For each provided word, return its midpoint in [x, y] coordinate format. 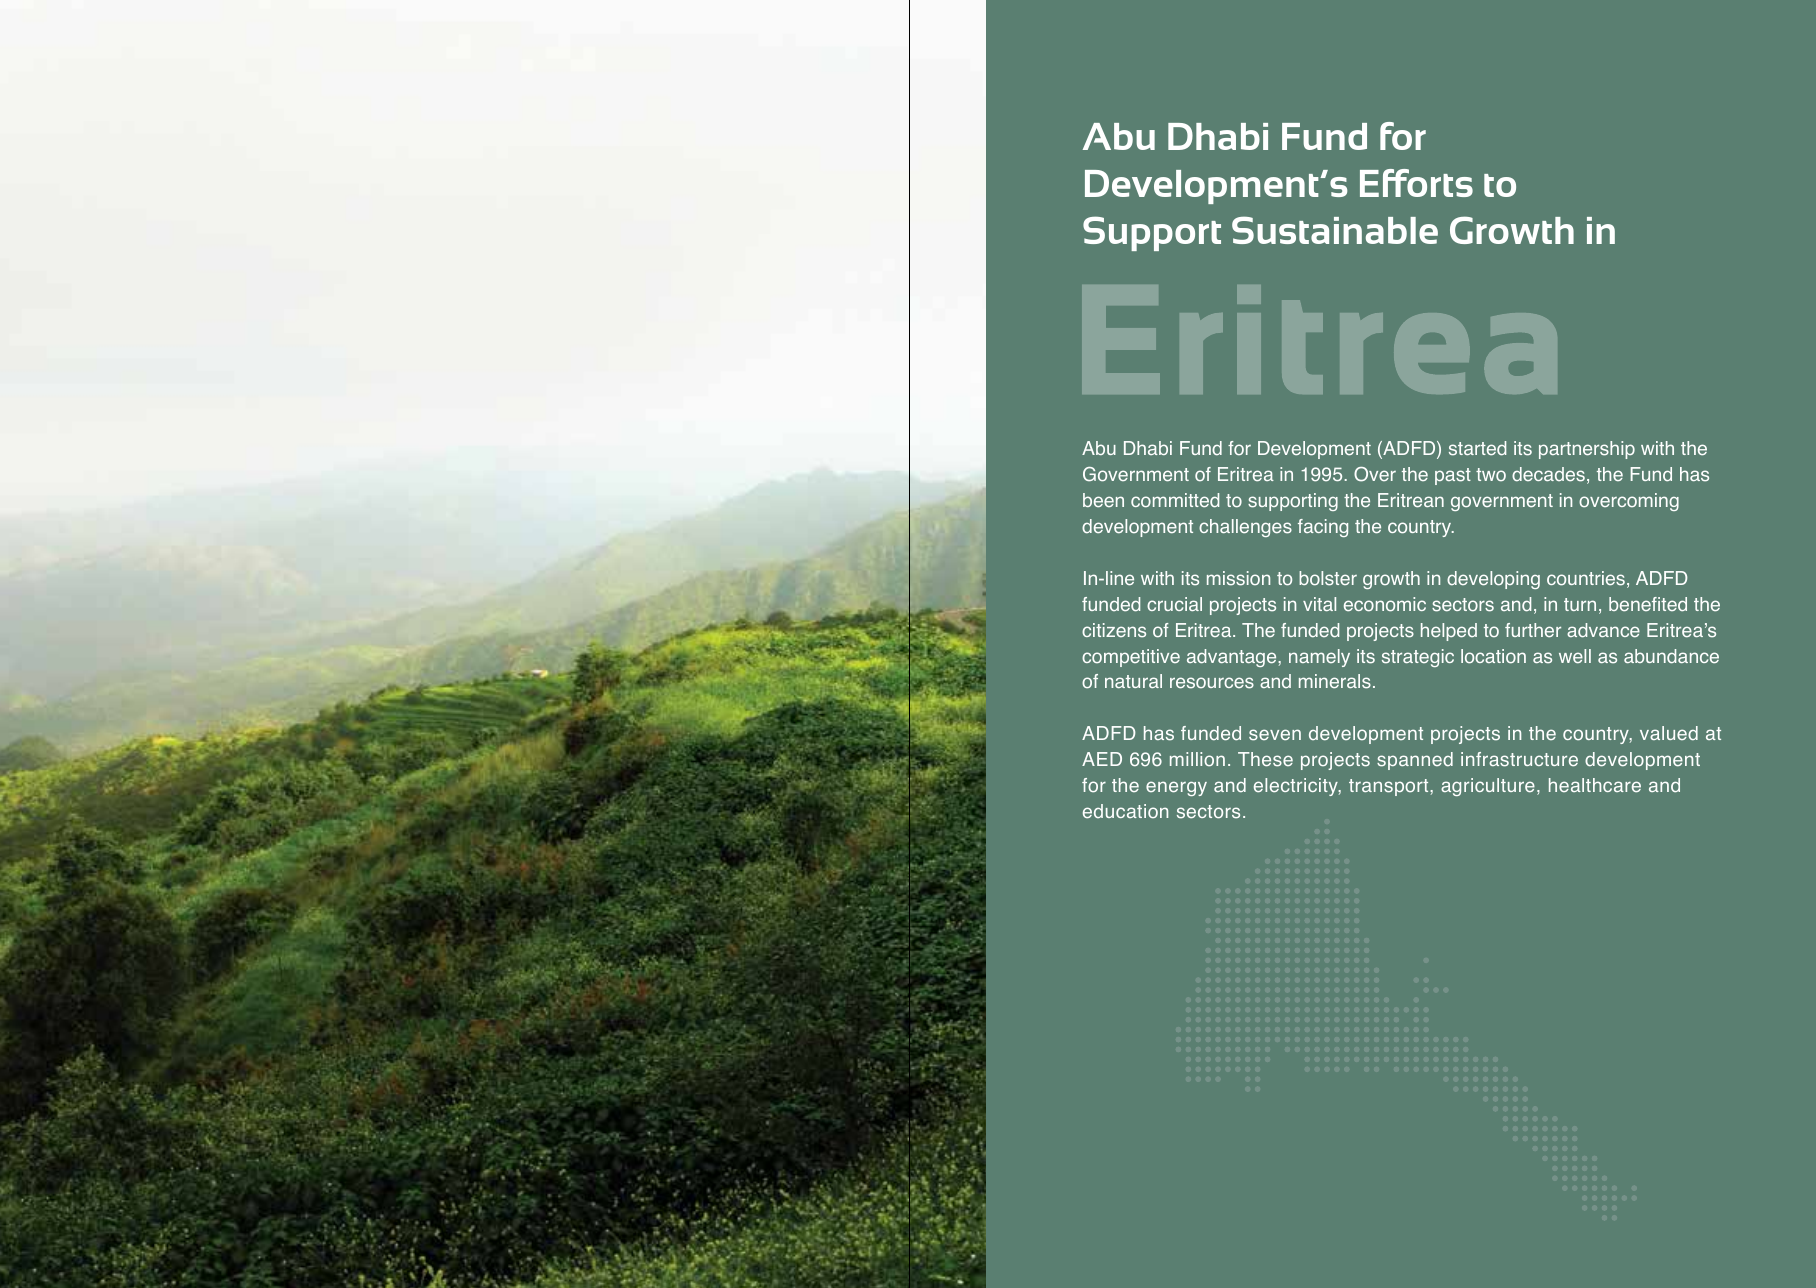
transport [1390, 787]
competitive [1131, 658]
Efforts [1416, 183]
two [1491, 475]
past [1453, 476]
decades [1548, 474]
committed [1175, 500]
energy [1176, 788]
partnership [1587, 450]
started [1477, 448]
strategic [1418, 658]
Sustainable [1335, 230]
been [1103, 500]
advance [1603, 630]
